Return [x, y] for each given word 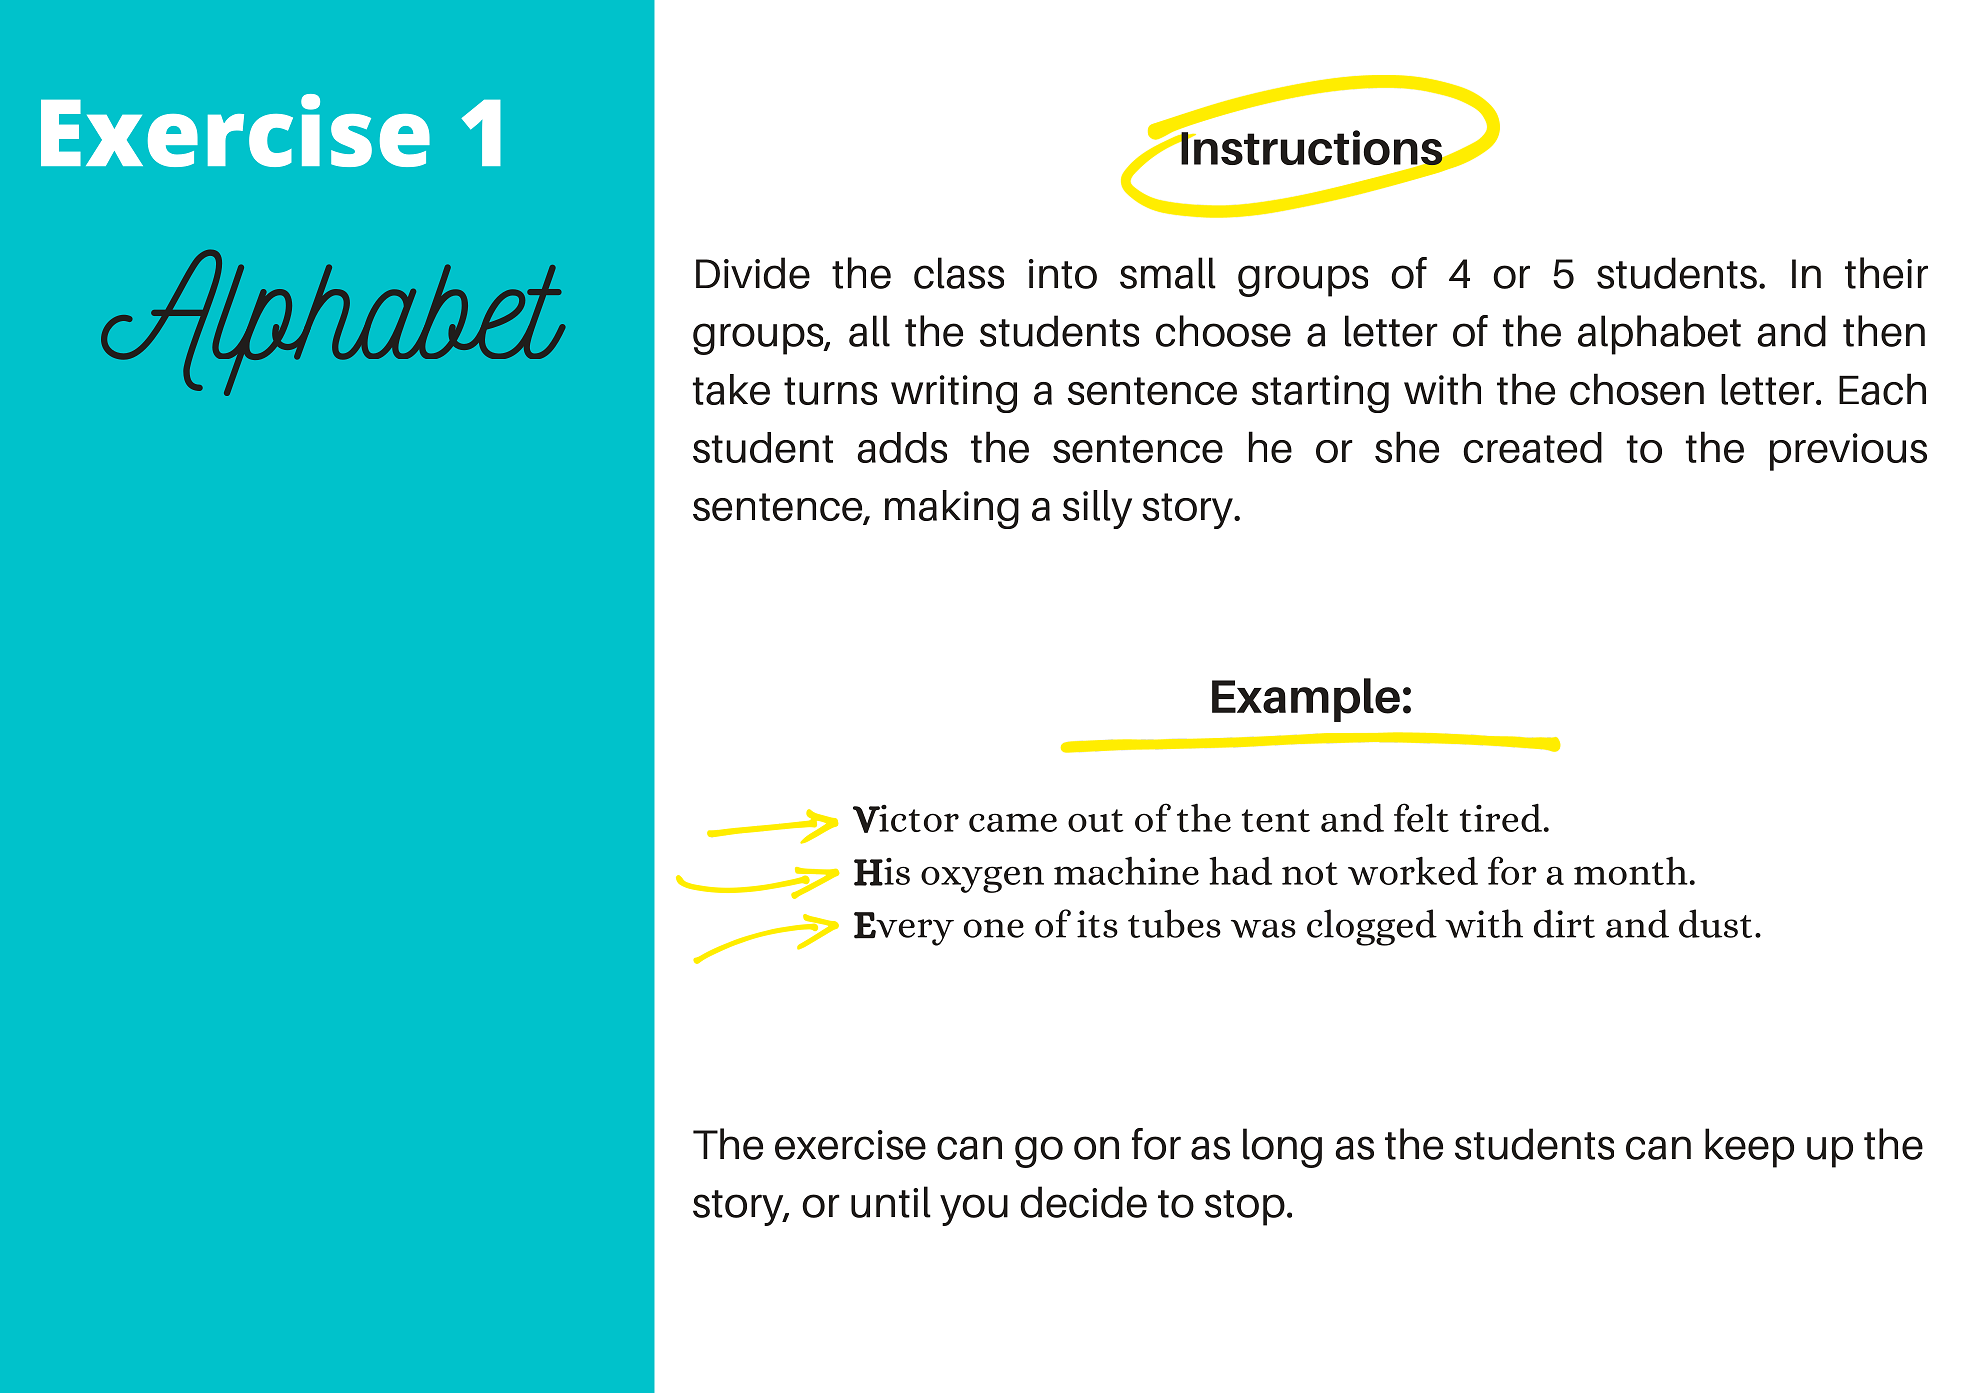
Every [904, 929]
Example [1306, 700]
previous [1848, 452]
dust [1715, 923]
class [959, 273]
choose [1223, 331]
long [1282, 1148]
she [1407, 447]
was [1263, 928]
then [1884, 331]
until [891, 1202]
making [952, 509]
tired [1501, 817]
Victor [906, 819]
